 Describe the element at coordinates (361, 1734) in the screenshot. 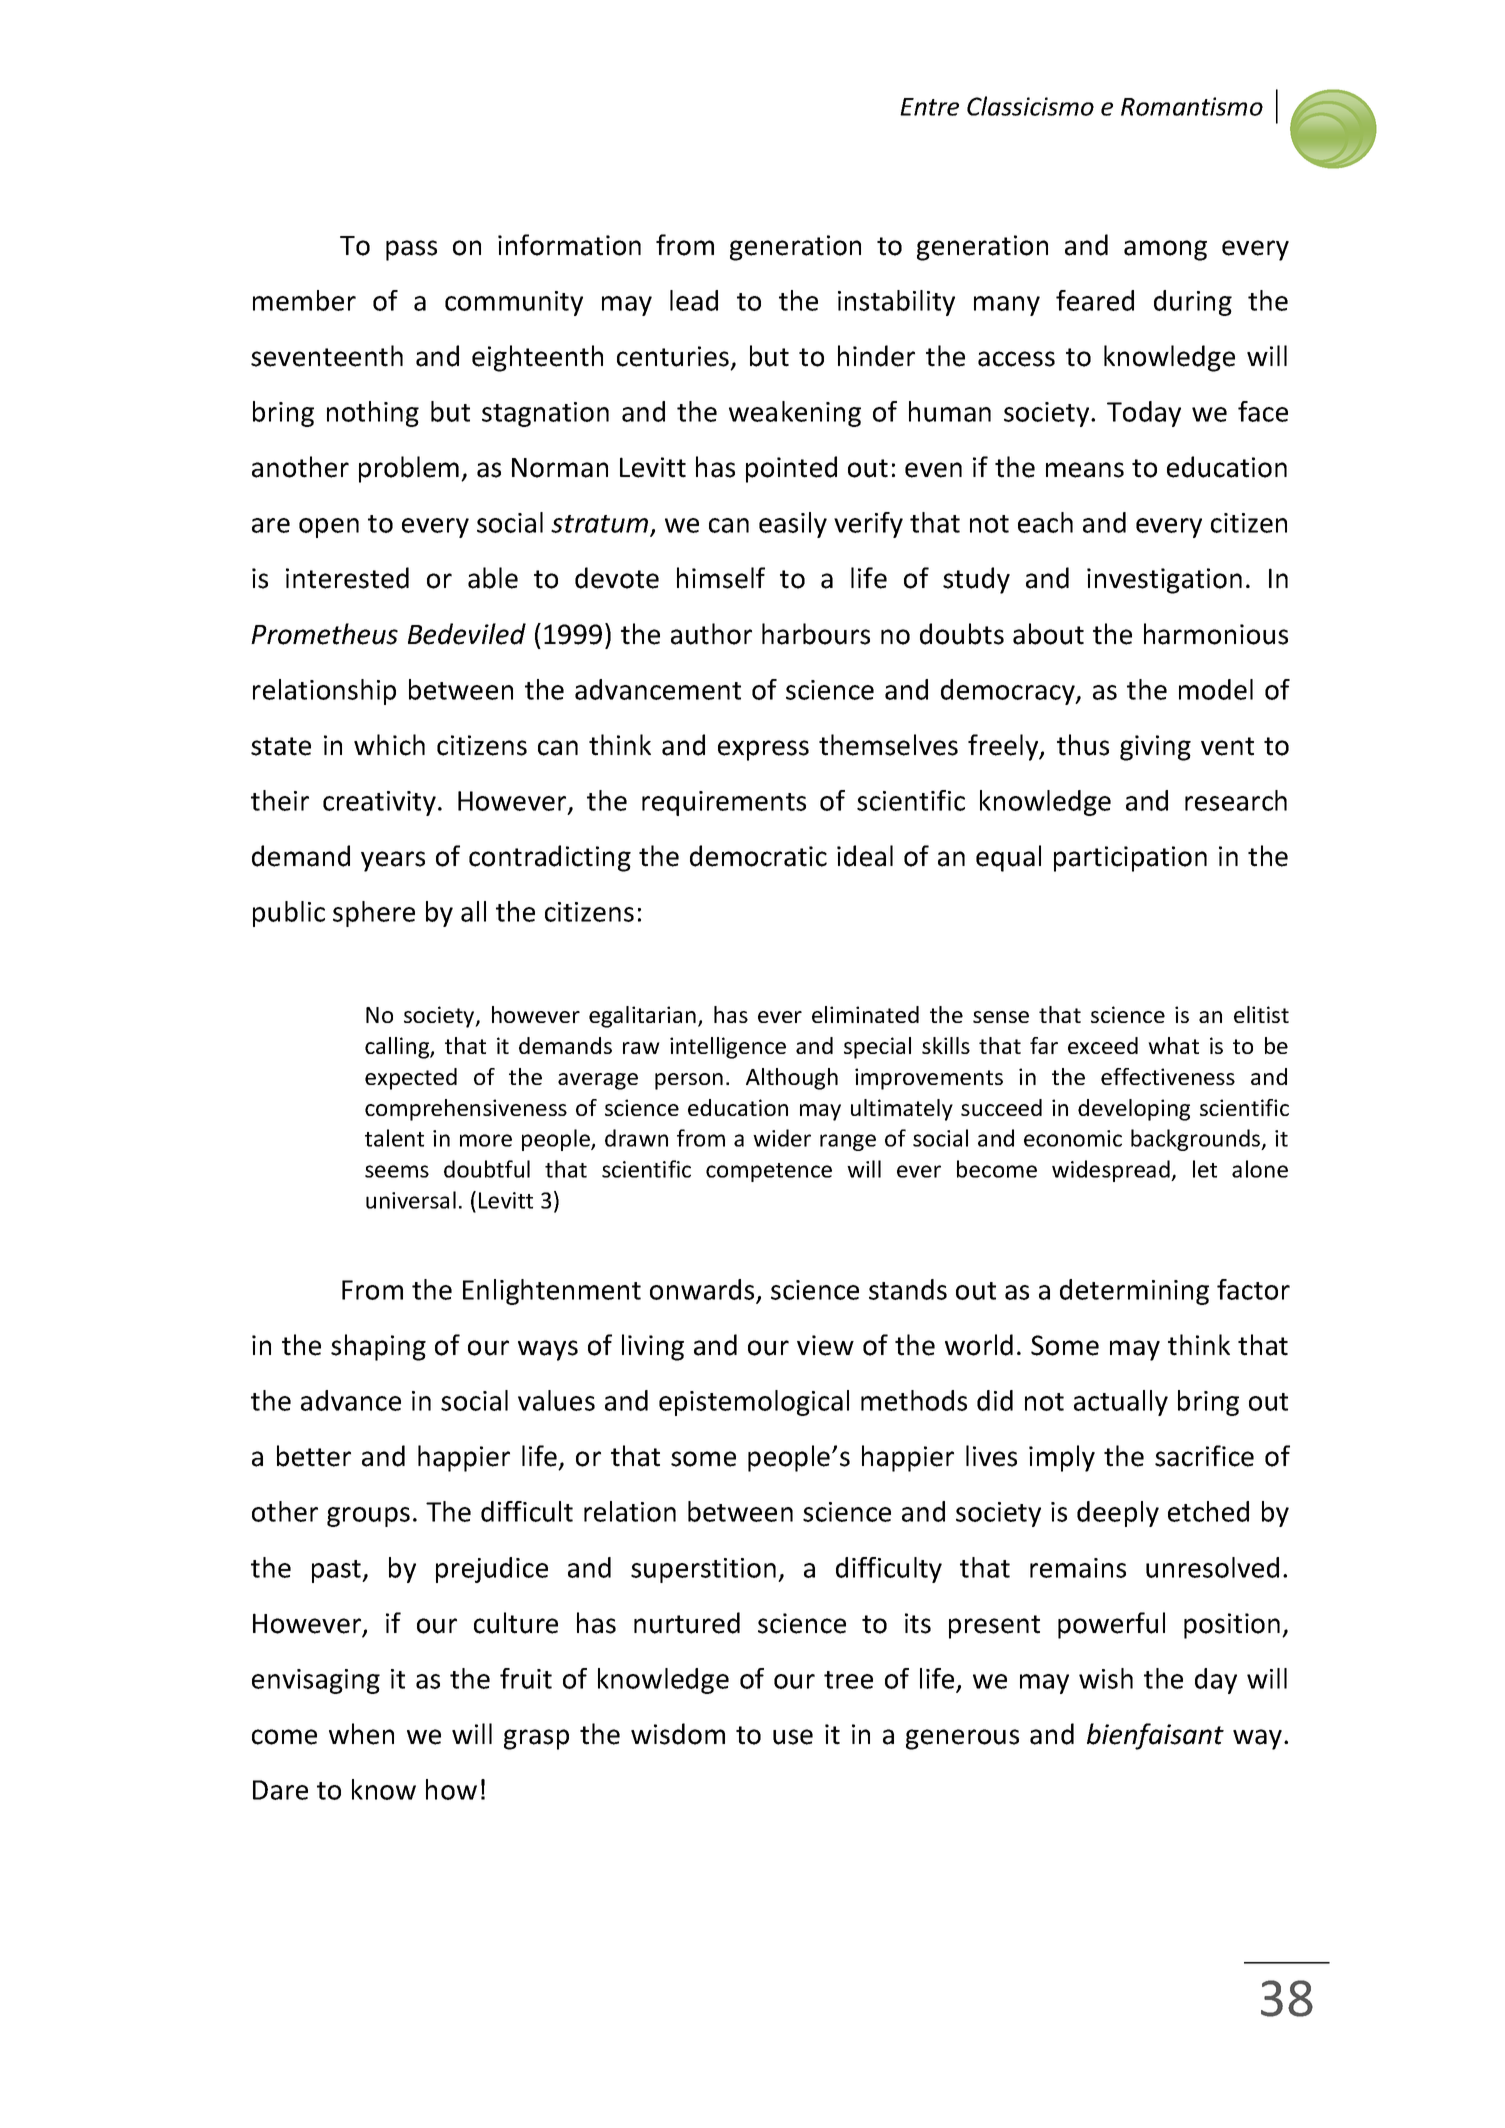

I see `when` at that location.
